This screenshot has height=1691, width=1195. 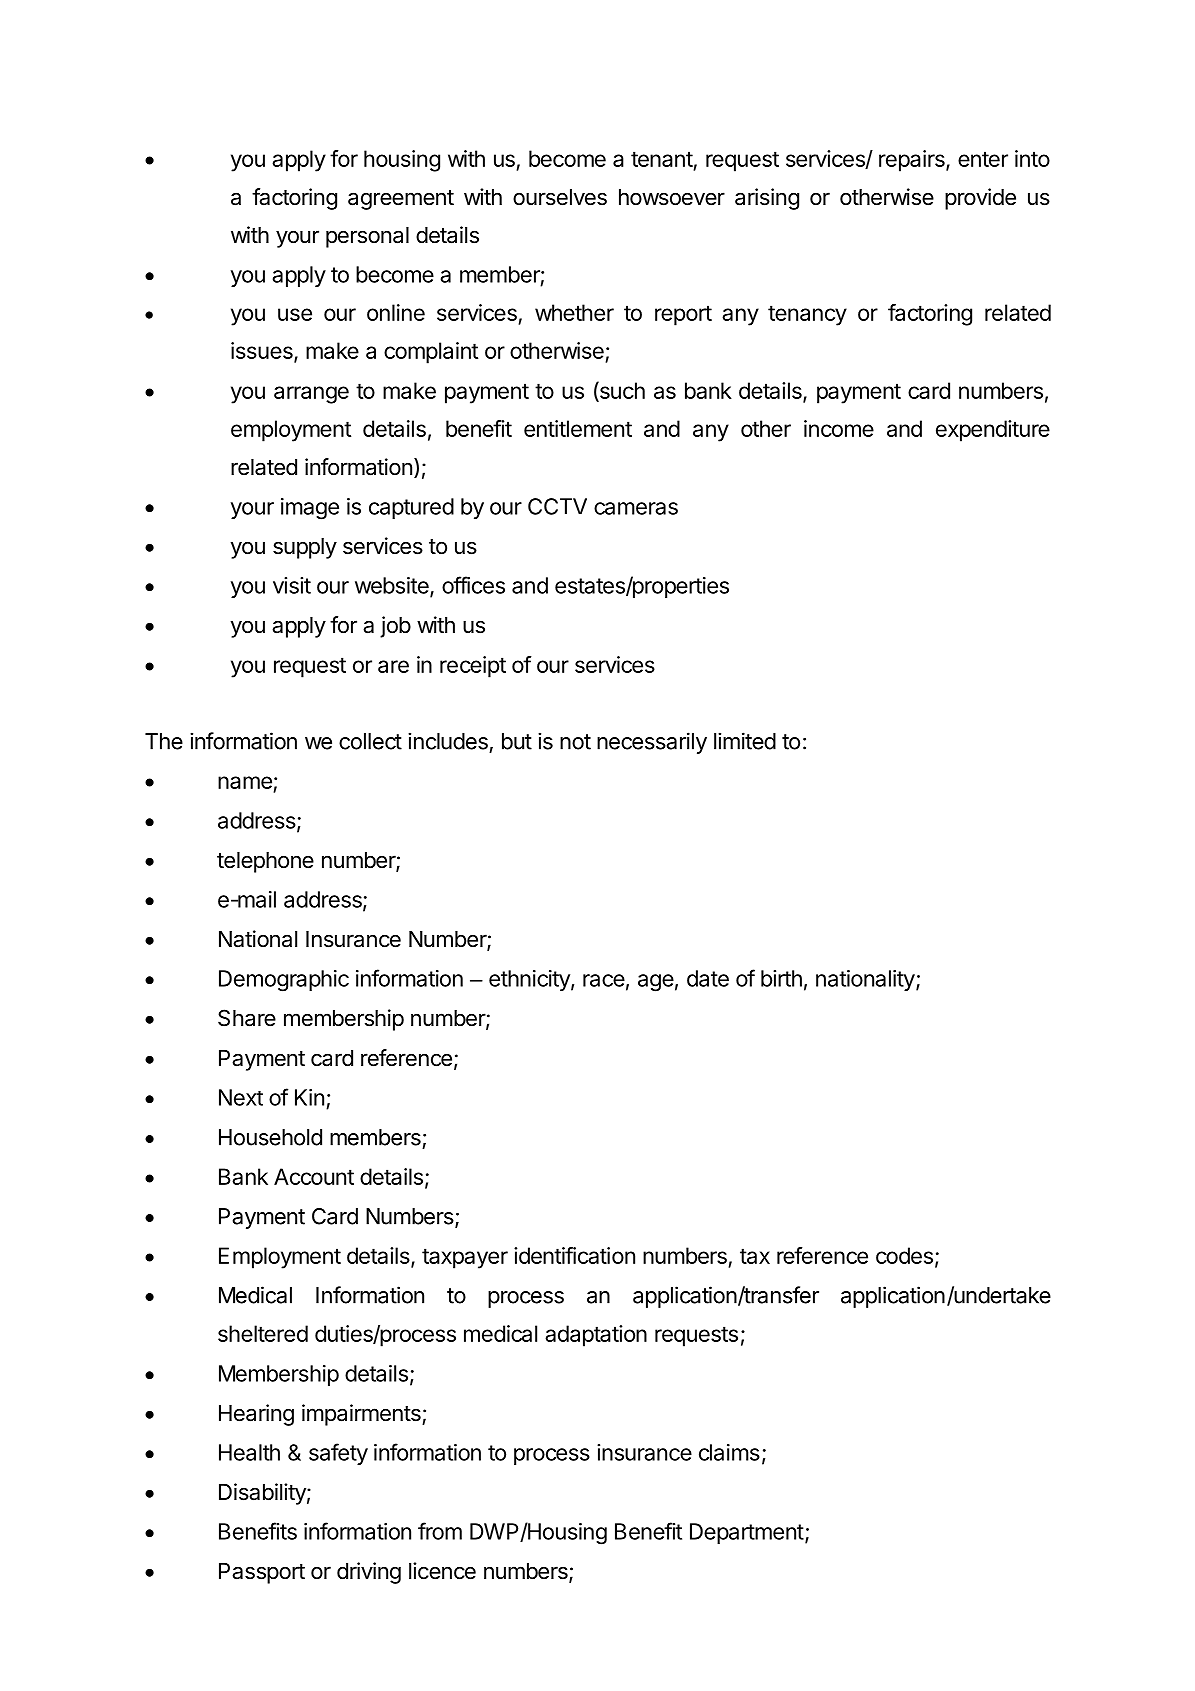 What do you see at coordinates (574, 1255) in the screenshot?
I see `identification` at bounding box center [574, 1255].
